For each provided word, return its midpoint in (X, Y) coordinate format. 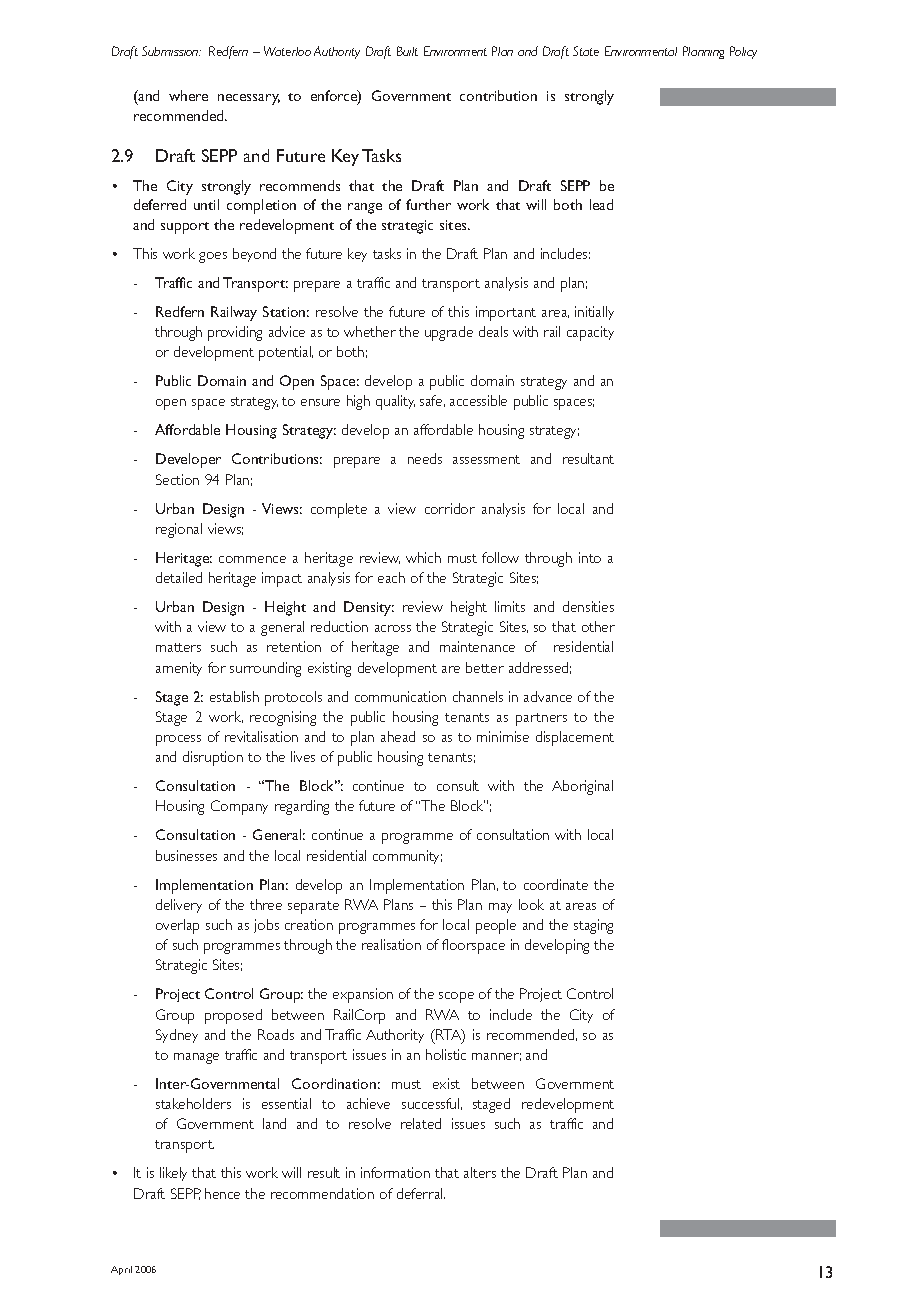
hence (222, 1193)
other (598, 626)
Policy (743, 52)
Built (407, 51)
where (188, 95)
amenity (179, 669)
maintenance (477, 646)
